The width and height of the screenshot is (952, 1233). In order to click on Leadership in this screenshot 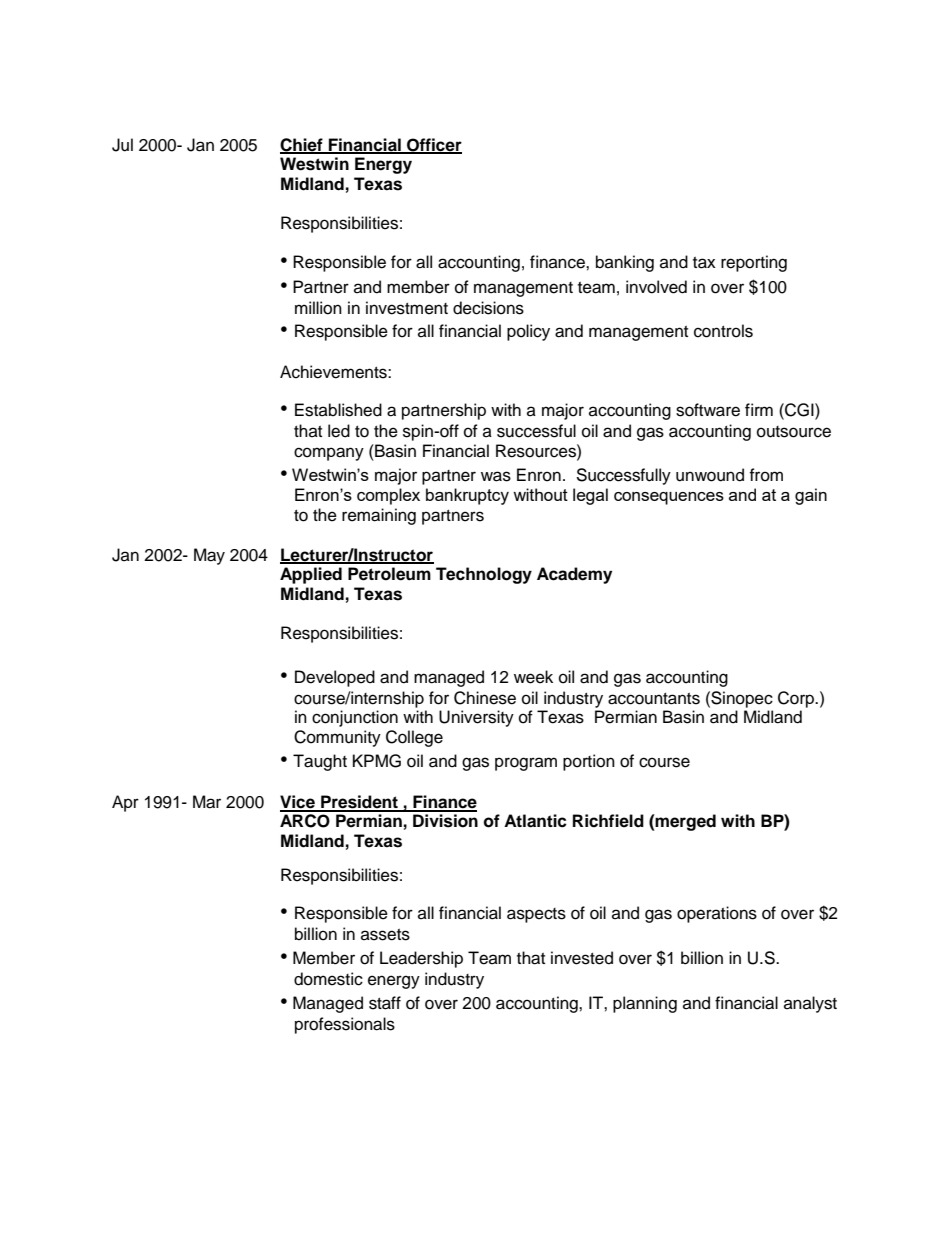, I will do `click(421, 959)`.
